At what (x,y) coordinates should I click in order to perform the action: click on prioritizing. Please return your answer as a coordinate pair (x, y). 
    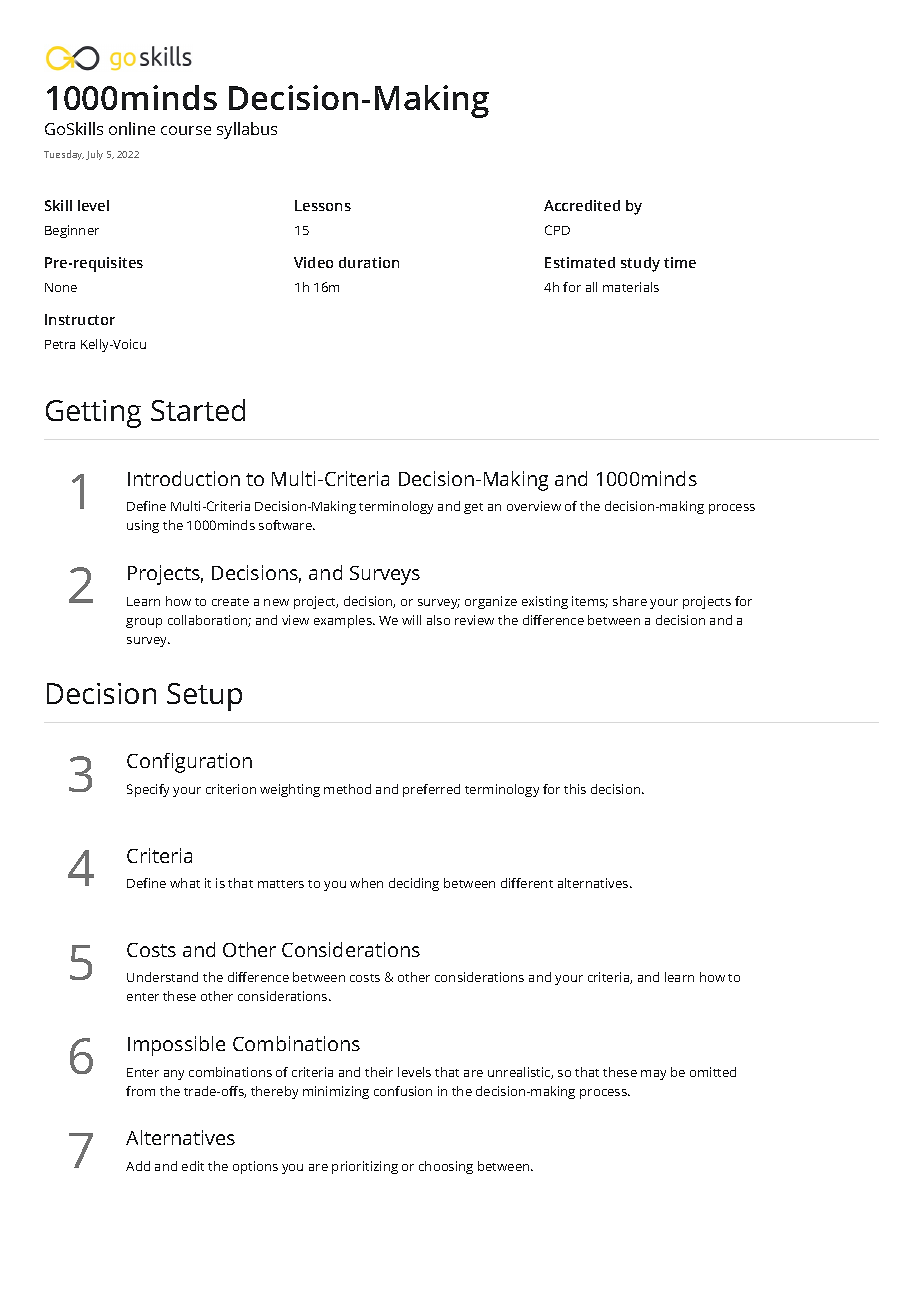
    Looking at the image, I should click on (365, 1167).
